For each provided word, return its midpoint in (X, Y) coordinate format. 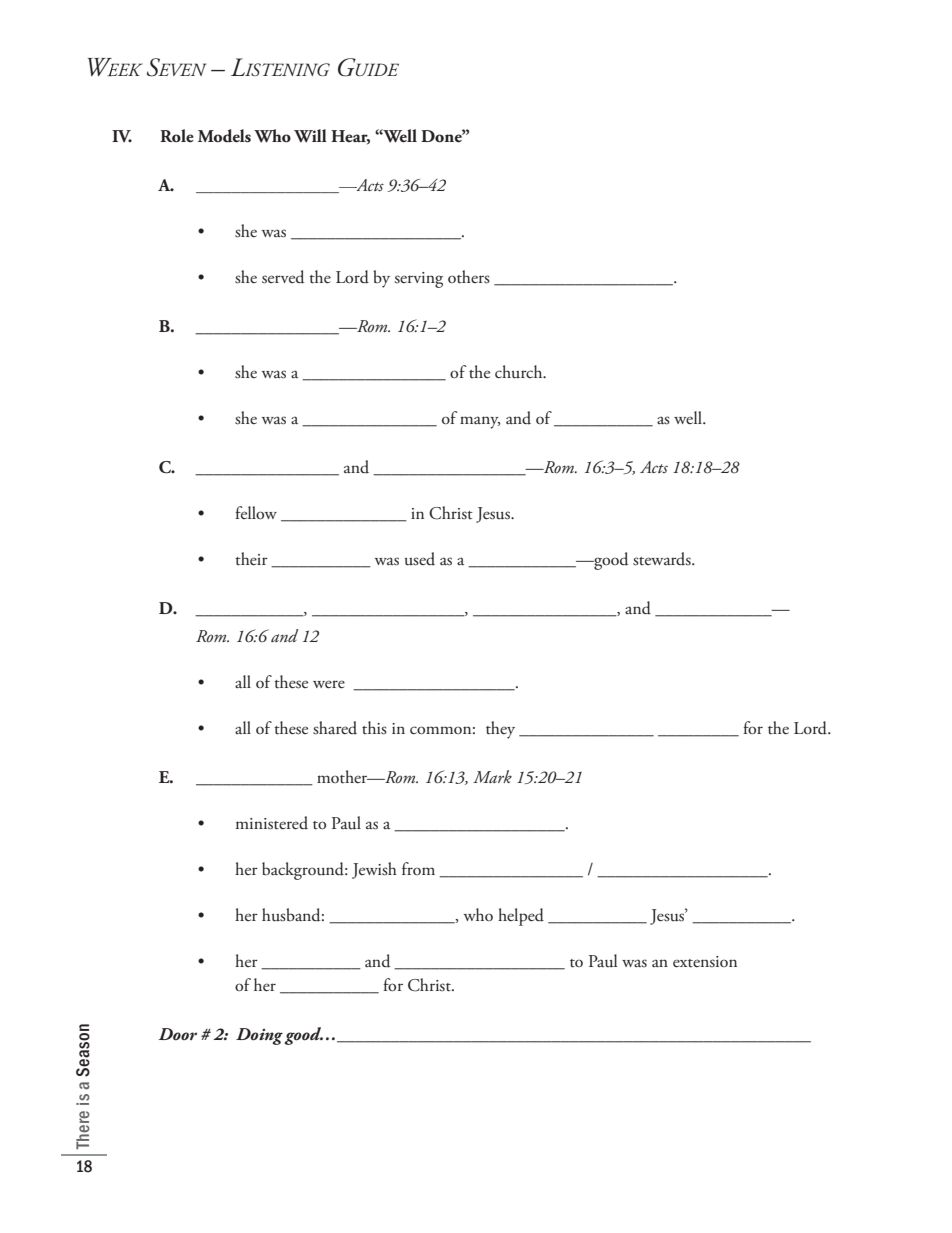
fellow (256, 512)
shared (335, 728)
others (469, 277)
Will (310, 136)
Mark (492, 776)
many (480, 422)
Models (224, 136)
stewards (663, 559)
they (500, 730)
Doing (259, 1036)
